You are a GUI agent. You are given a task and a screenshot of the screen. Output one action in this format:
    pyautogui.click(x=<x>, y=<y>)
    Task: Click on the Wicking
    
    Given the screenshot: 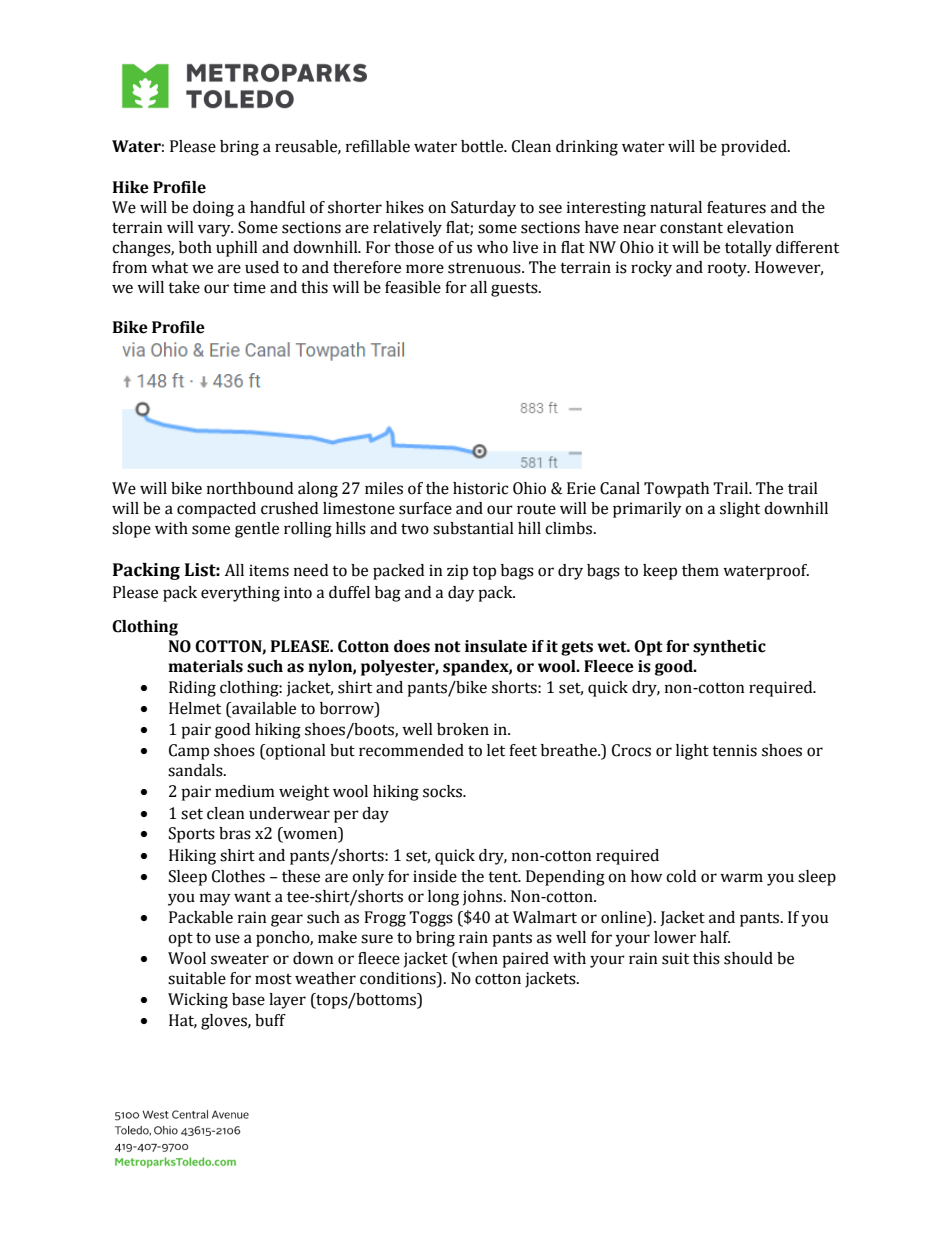 What is the action you would take?
    pyautogui.click(x=198, y=1001)
